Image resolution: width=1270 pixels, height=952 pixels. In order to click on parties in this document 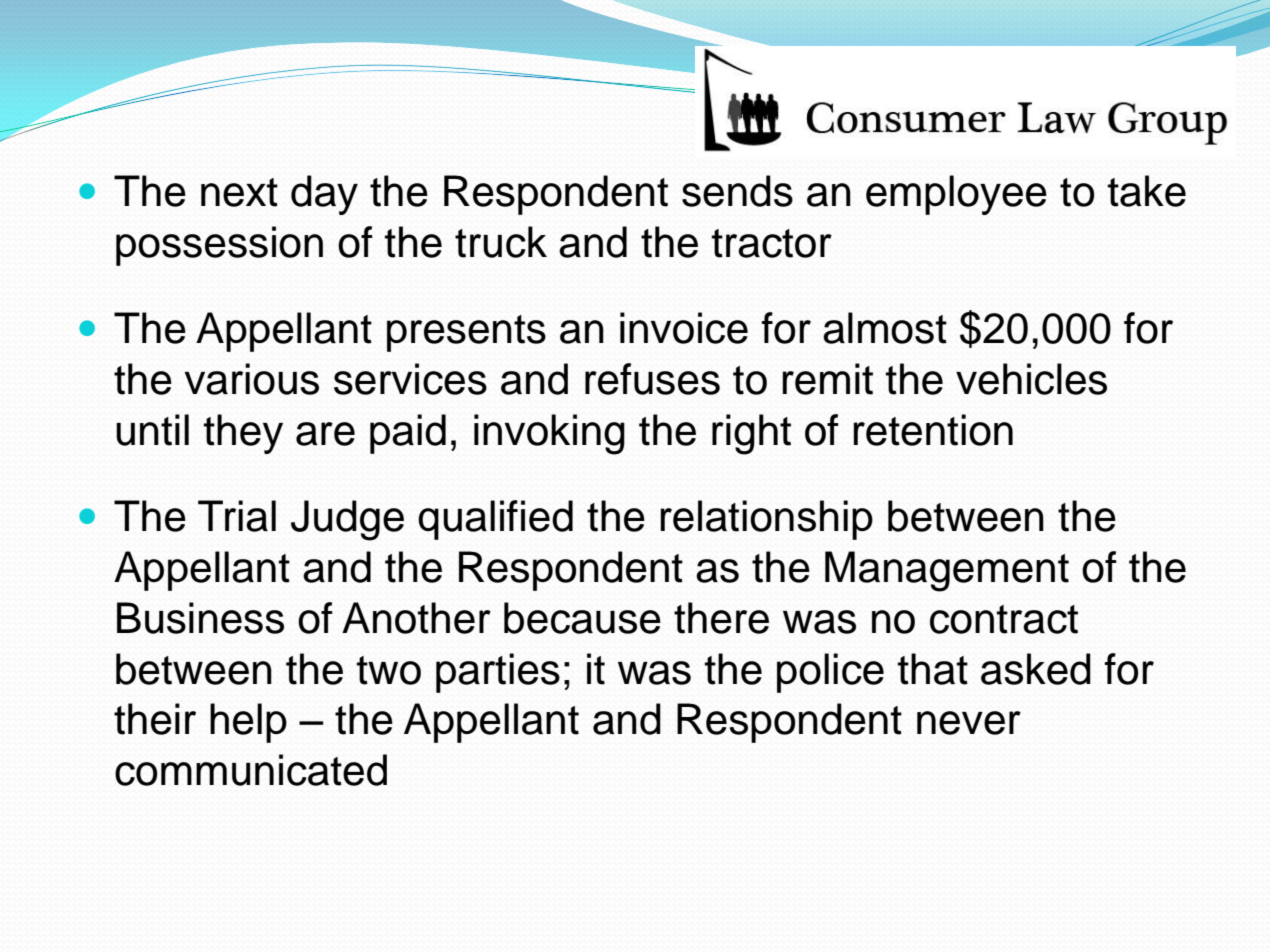, I will do `click(498, 673)`.
